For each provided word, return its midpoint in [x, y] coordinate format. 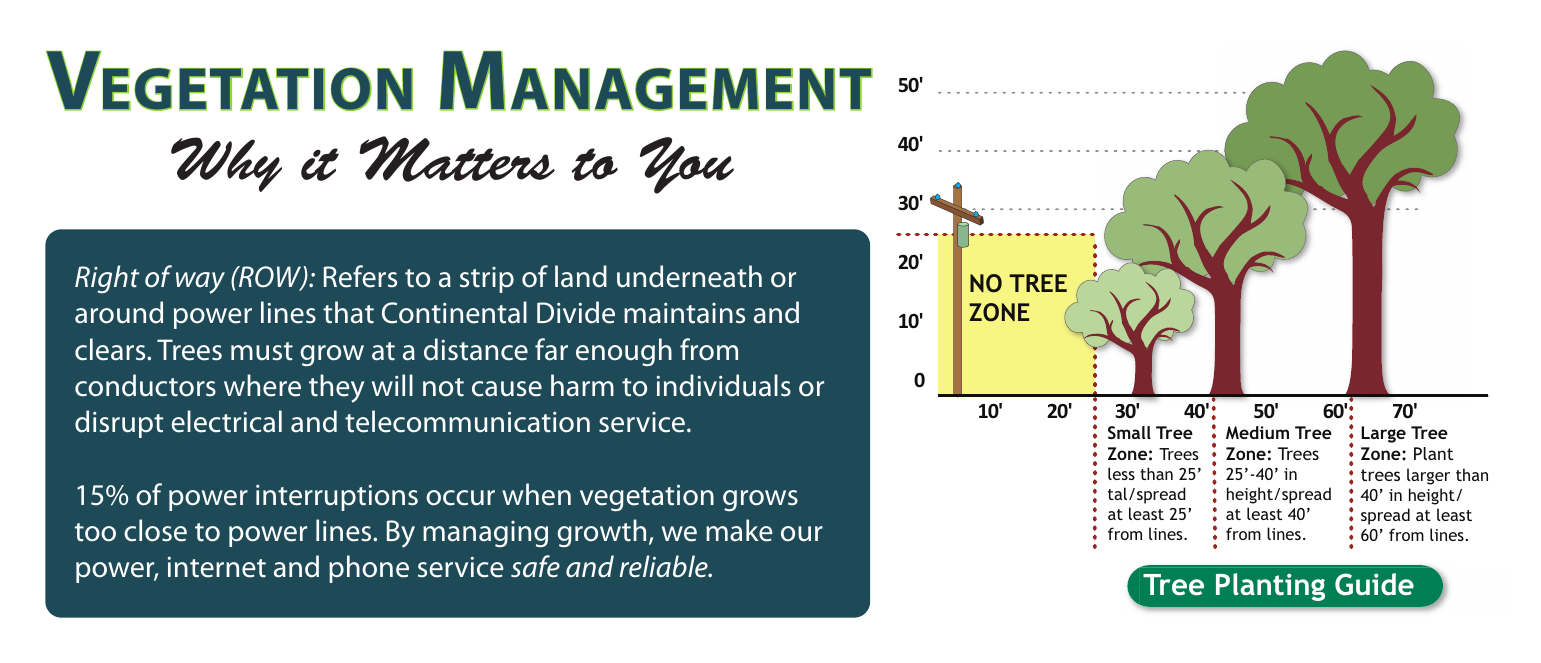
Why [226, 164]
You [687, 165]
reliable [664, 566]
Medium [1257, 432]
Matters [457, 159]
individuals [723, 385]
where [262, 385]
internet [216, 567]
